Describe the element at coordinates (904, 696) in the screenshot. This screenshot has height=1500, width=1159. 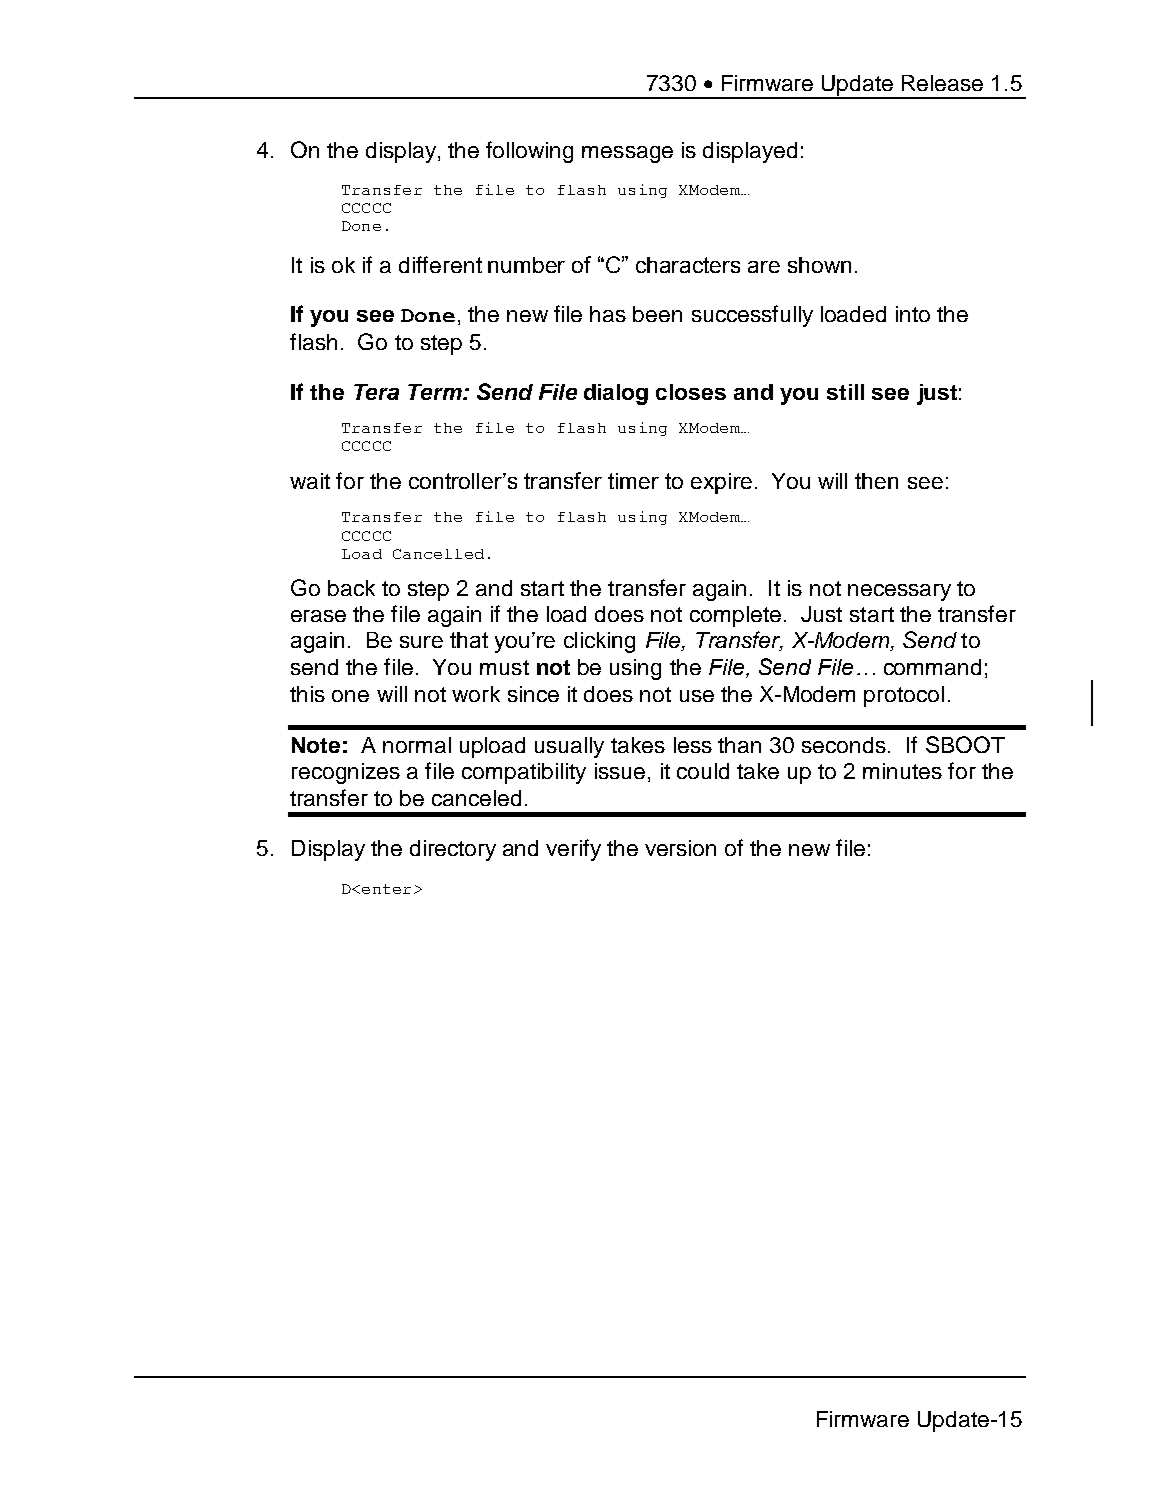
I see `protocol` at that location.
